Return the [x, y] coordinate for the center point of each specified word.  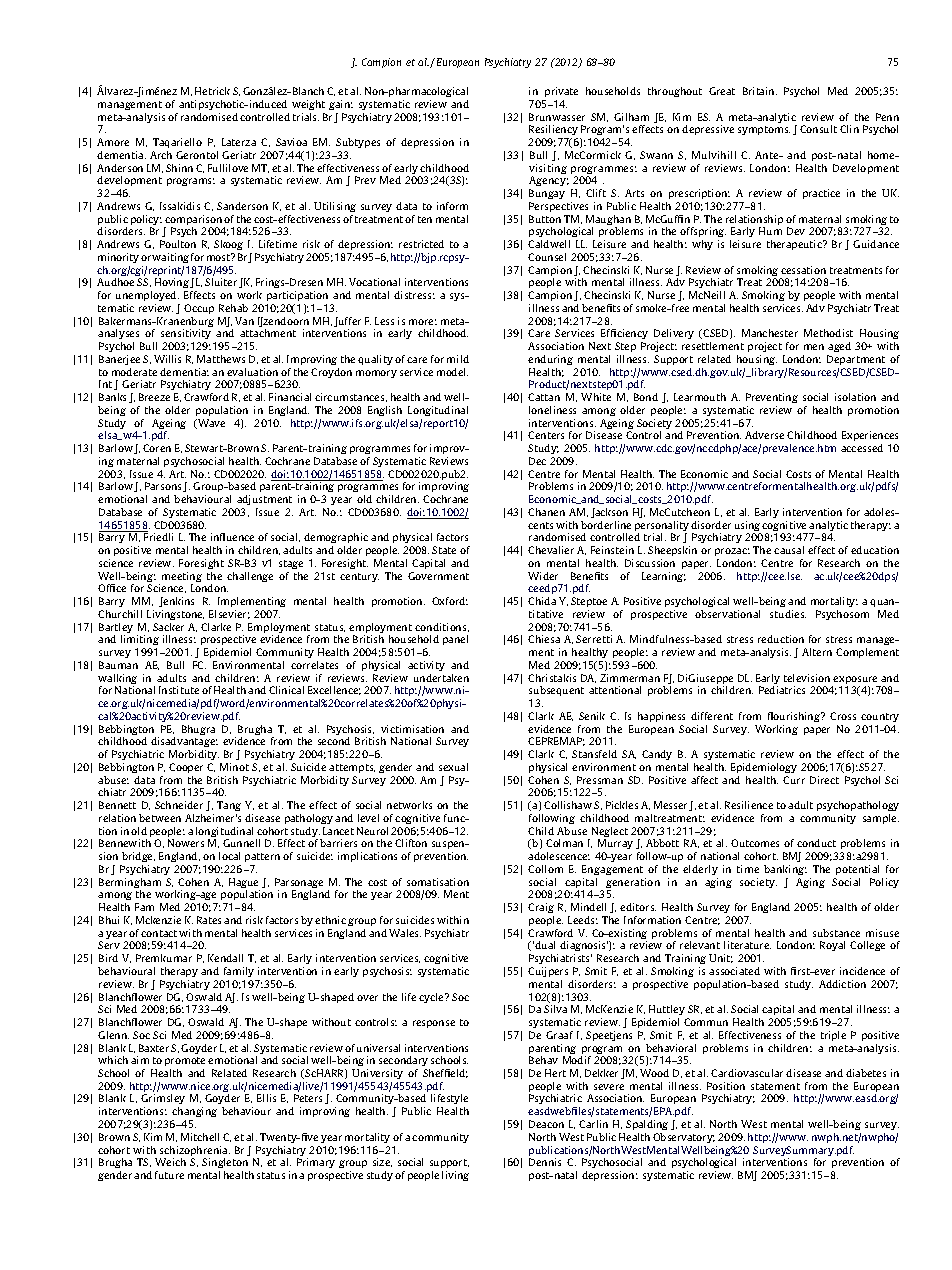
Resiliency [553, 130]
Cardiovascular [747, 1073]
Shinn [179, 168]
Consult [818, 129]
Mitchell [200, 1137]
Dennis [545, 1162]
